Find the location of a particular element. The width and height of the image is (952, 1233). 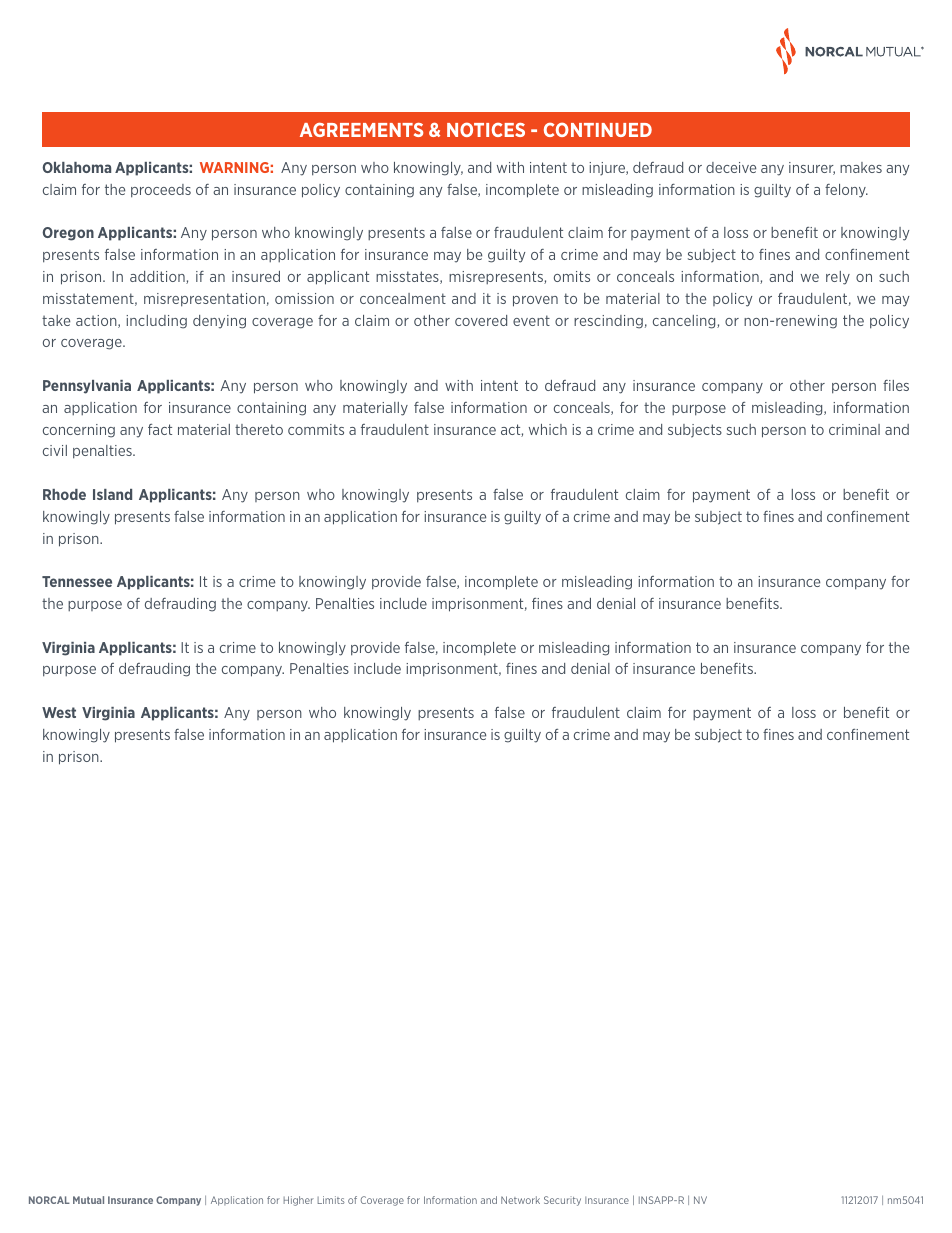

NORCAL is located at coordinates (49, 1200).
